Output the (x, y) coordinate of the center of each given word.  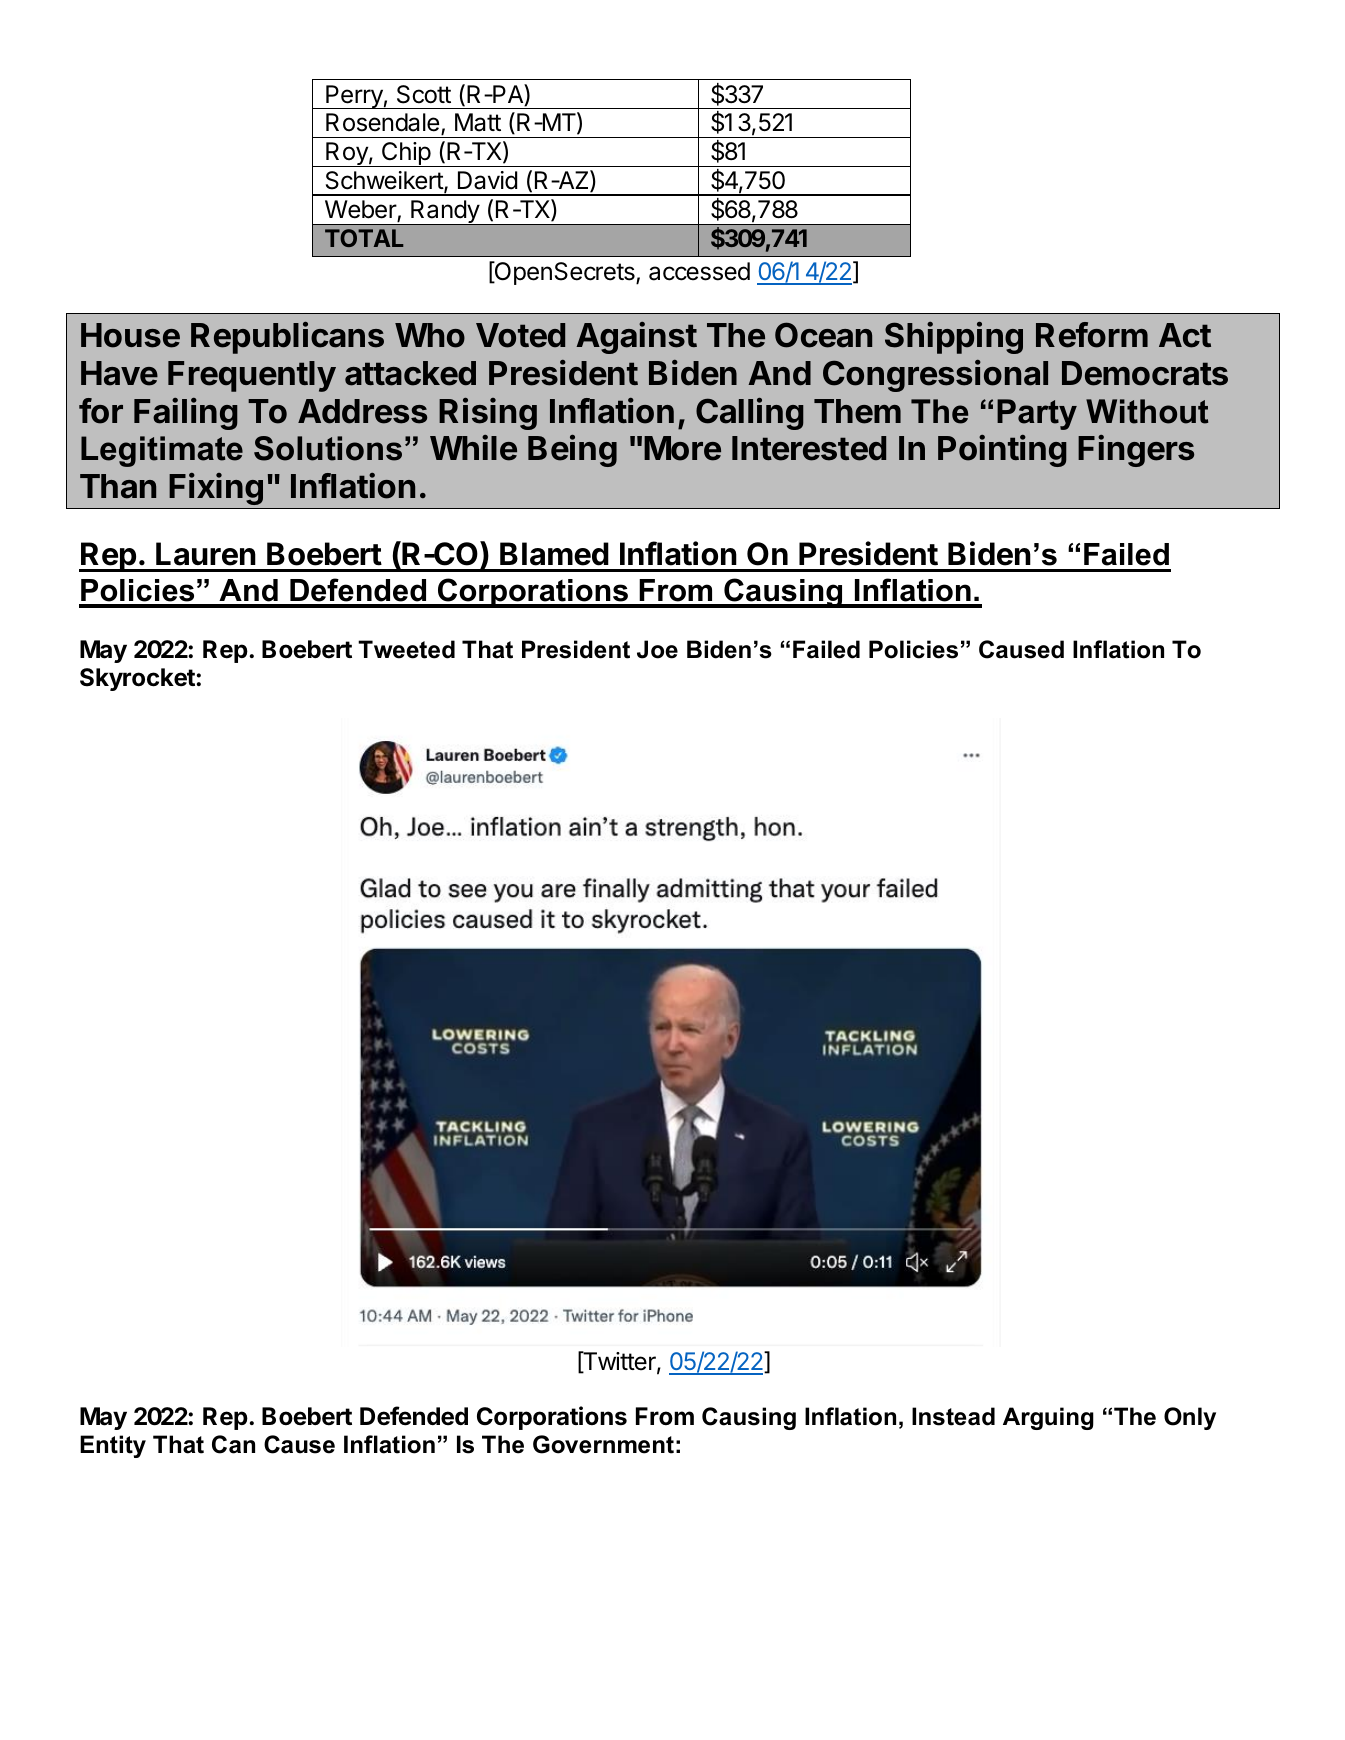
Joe (657, 649)
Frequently (252, 376)
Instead (953, 1416)
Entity (113, 1446)
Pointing (1002, 451)
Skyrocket (138, 679)
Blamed (554, 554)
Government (603, 1444)
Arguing (1048, 1418)
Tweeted (406, 649)
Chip (405, 154)
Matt (478, 122)
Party (1037, 414)
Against (636, 338)
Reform (1092, 335)
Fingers (1136, 451)
